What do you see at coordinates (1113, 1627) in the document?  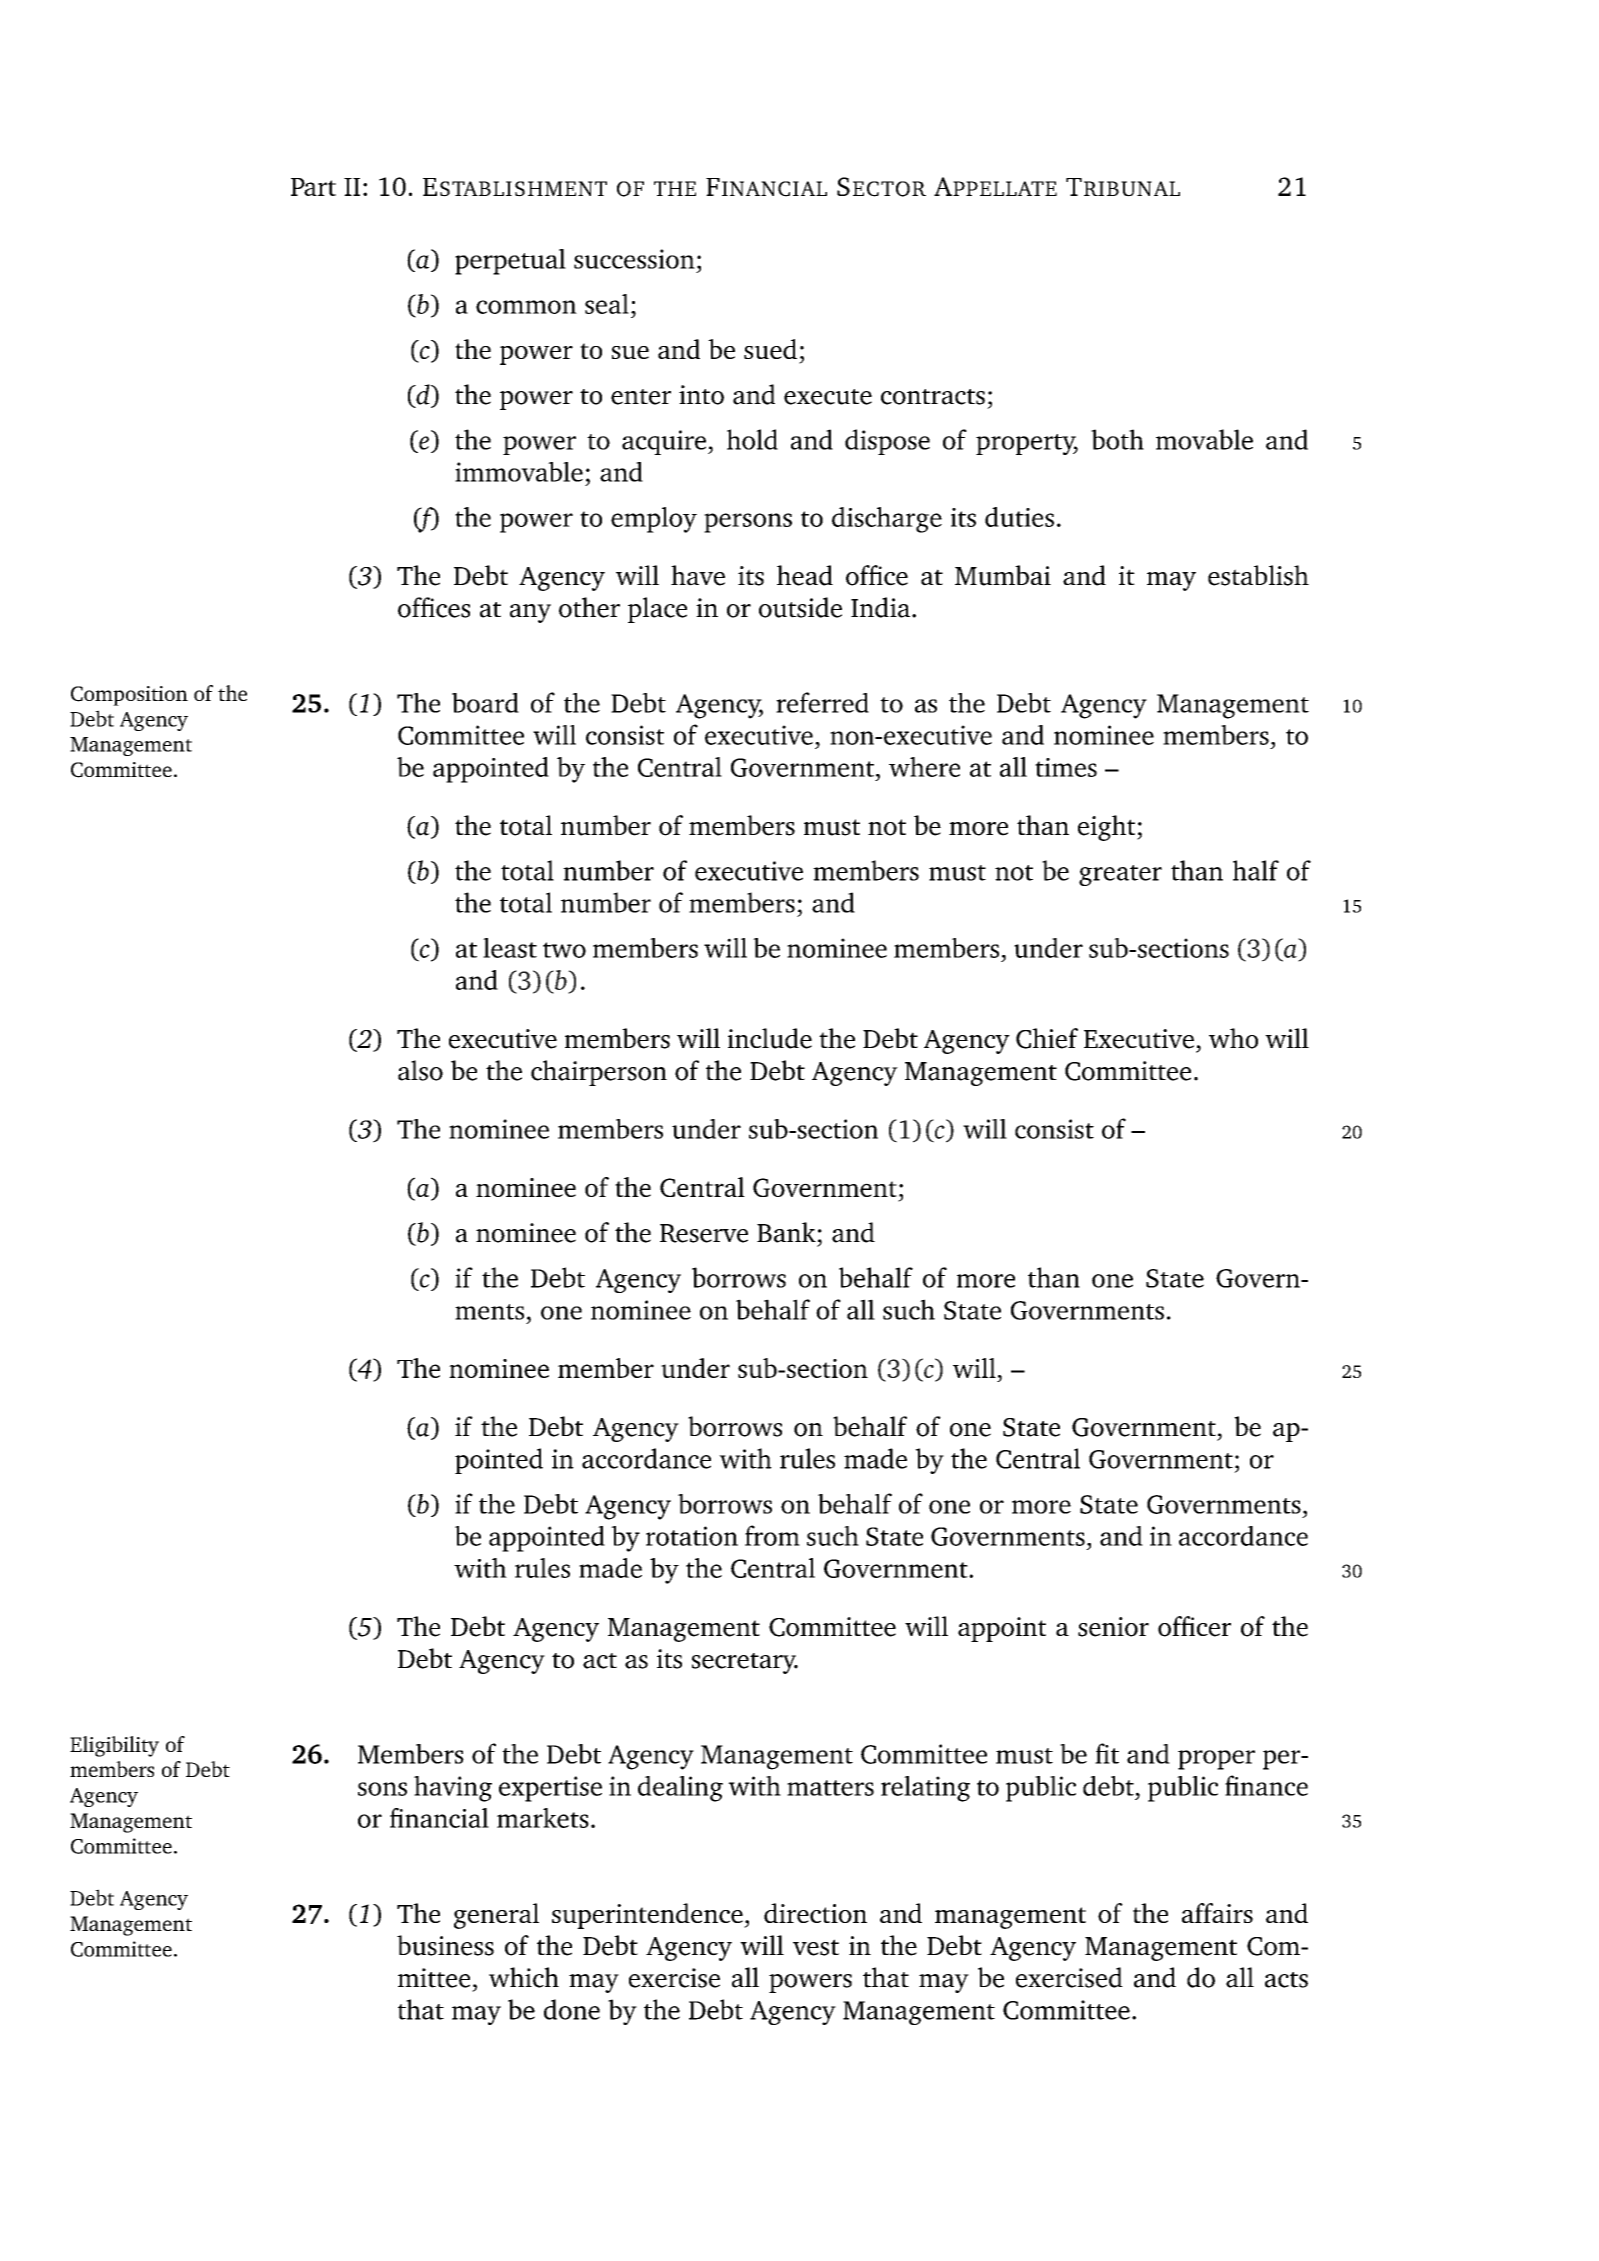 I see `senior` at bounding box center [1113, 1627].
